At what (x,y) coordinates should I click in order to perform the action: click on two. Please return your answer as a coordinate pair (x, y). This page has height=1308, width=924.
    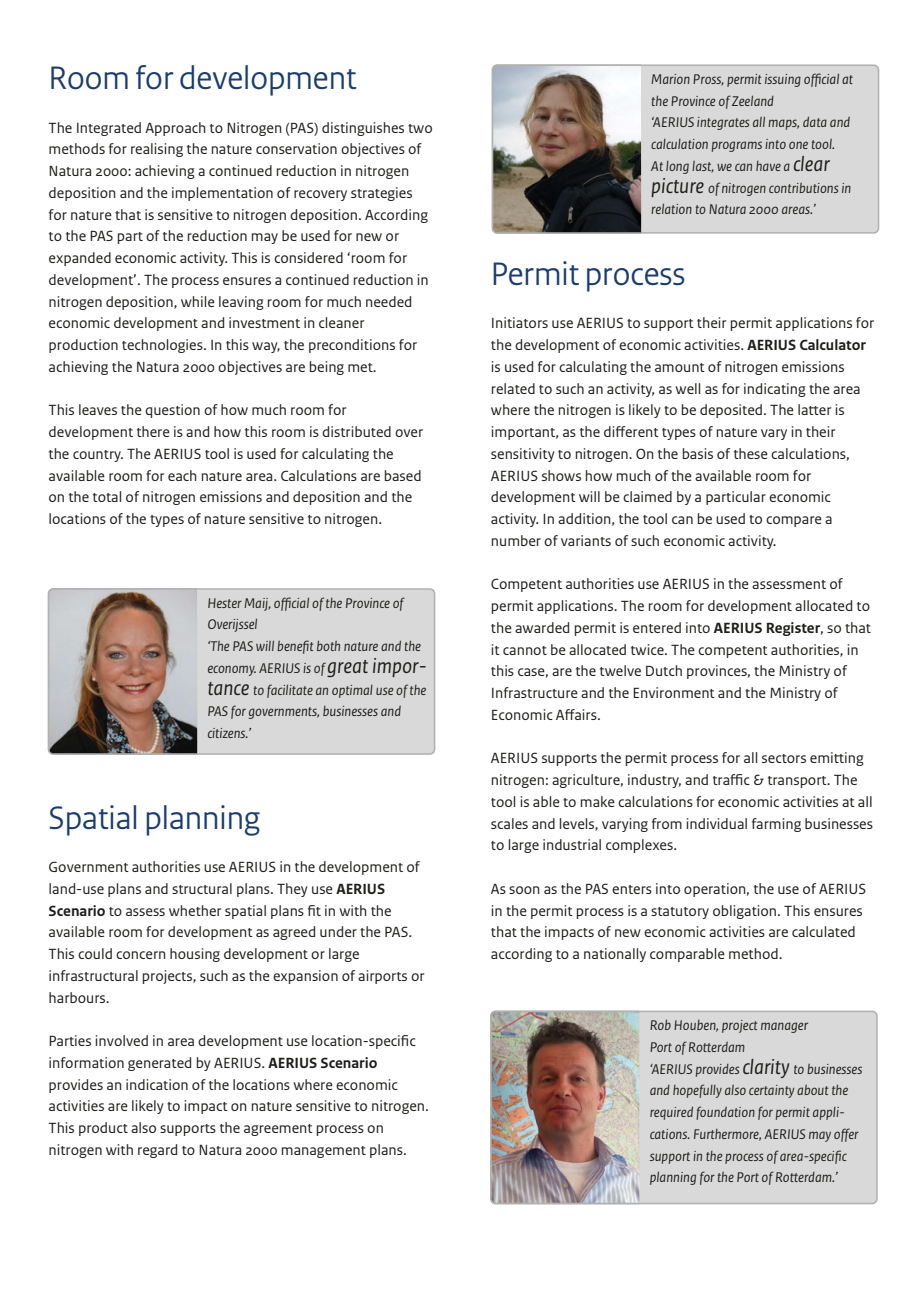
    Looking at the image, I should click on (420, 128).
